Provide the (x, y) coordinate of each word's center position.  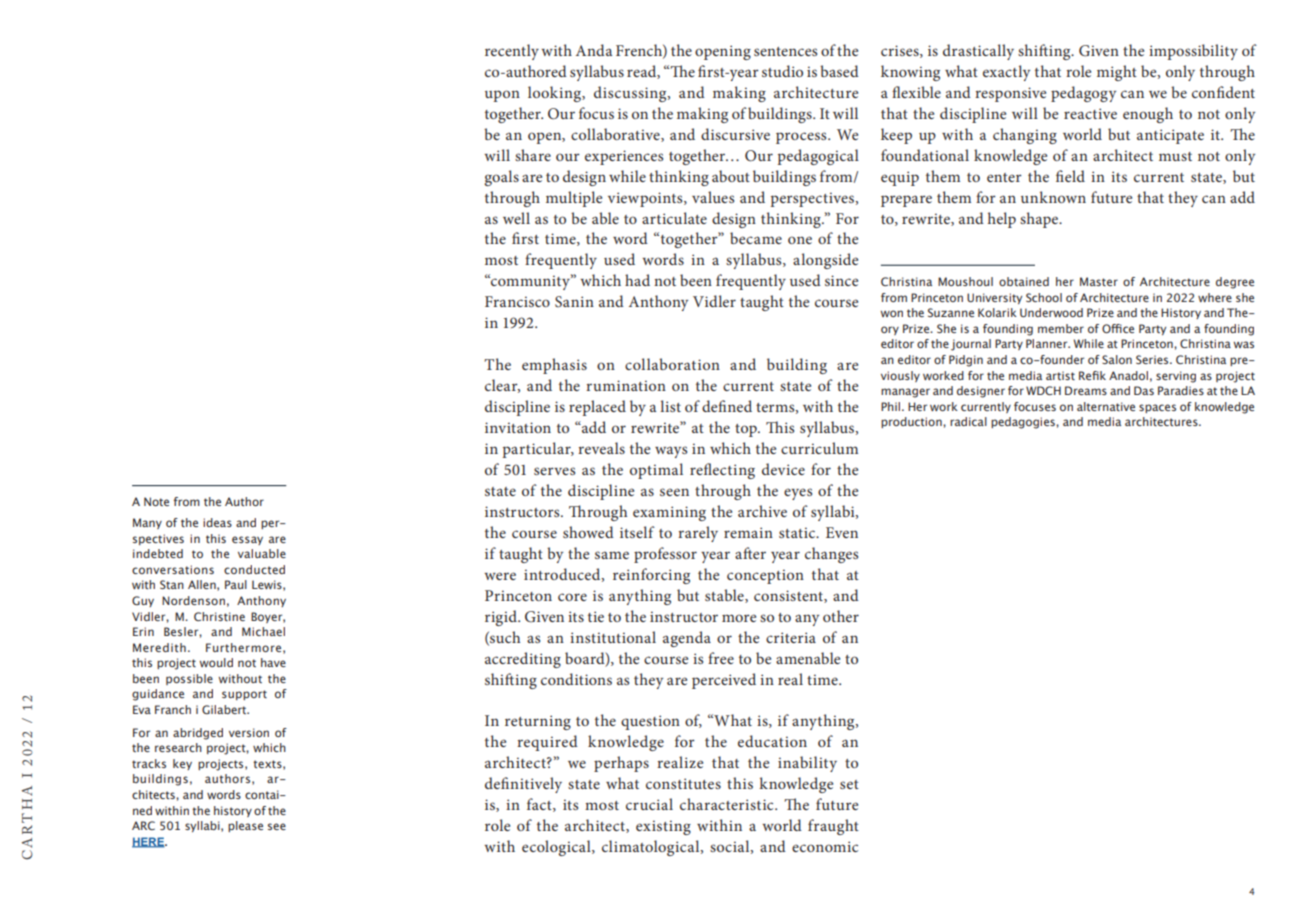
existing (663, 827)
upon (502, 96)
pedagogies (1024, 423)
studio (782, 71)
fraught (833, 827)
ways (671, 452)
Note (156, 501)
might (1117, 73)
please (245, 826)
